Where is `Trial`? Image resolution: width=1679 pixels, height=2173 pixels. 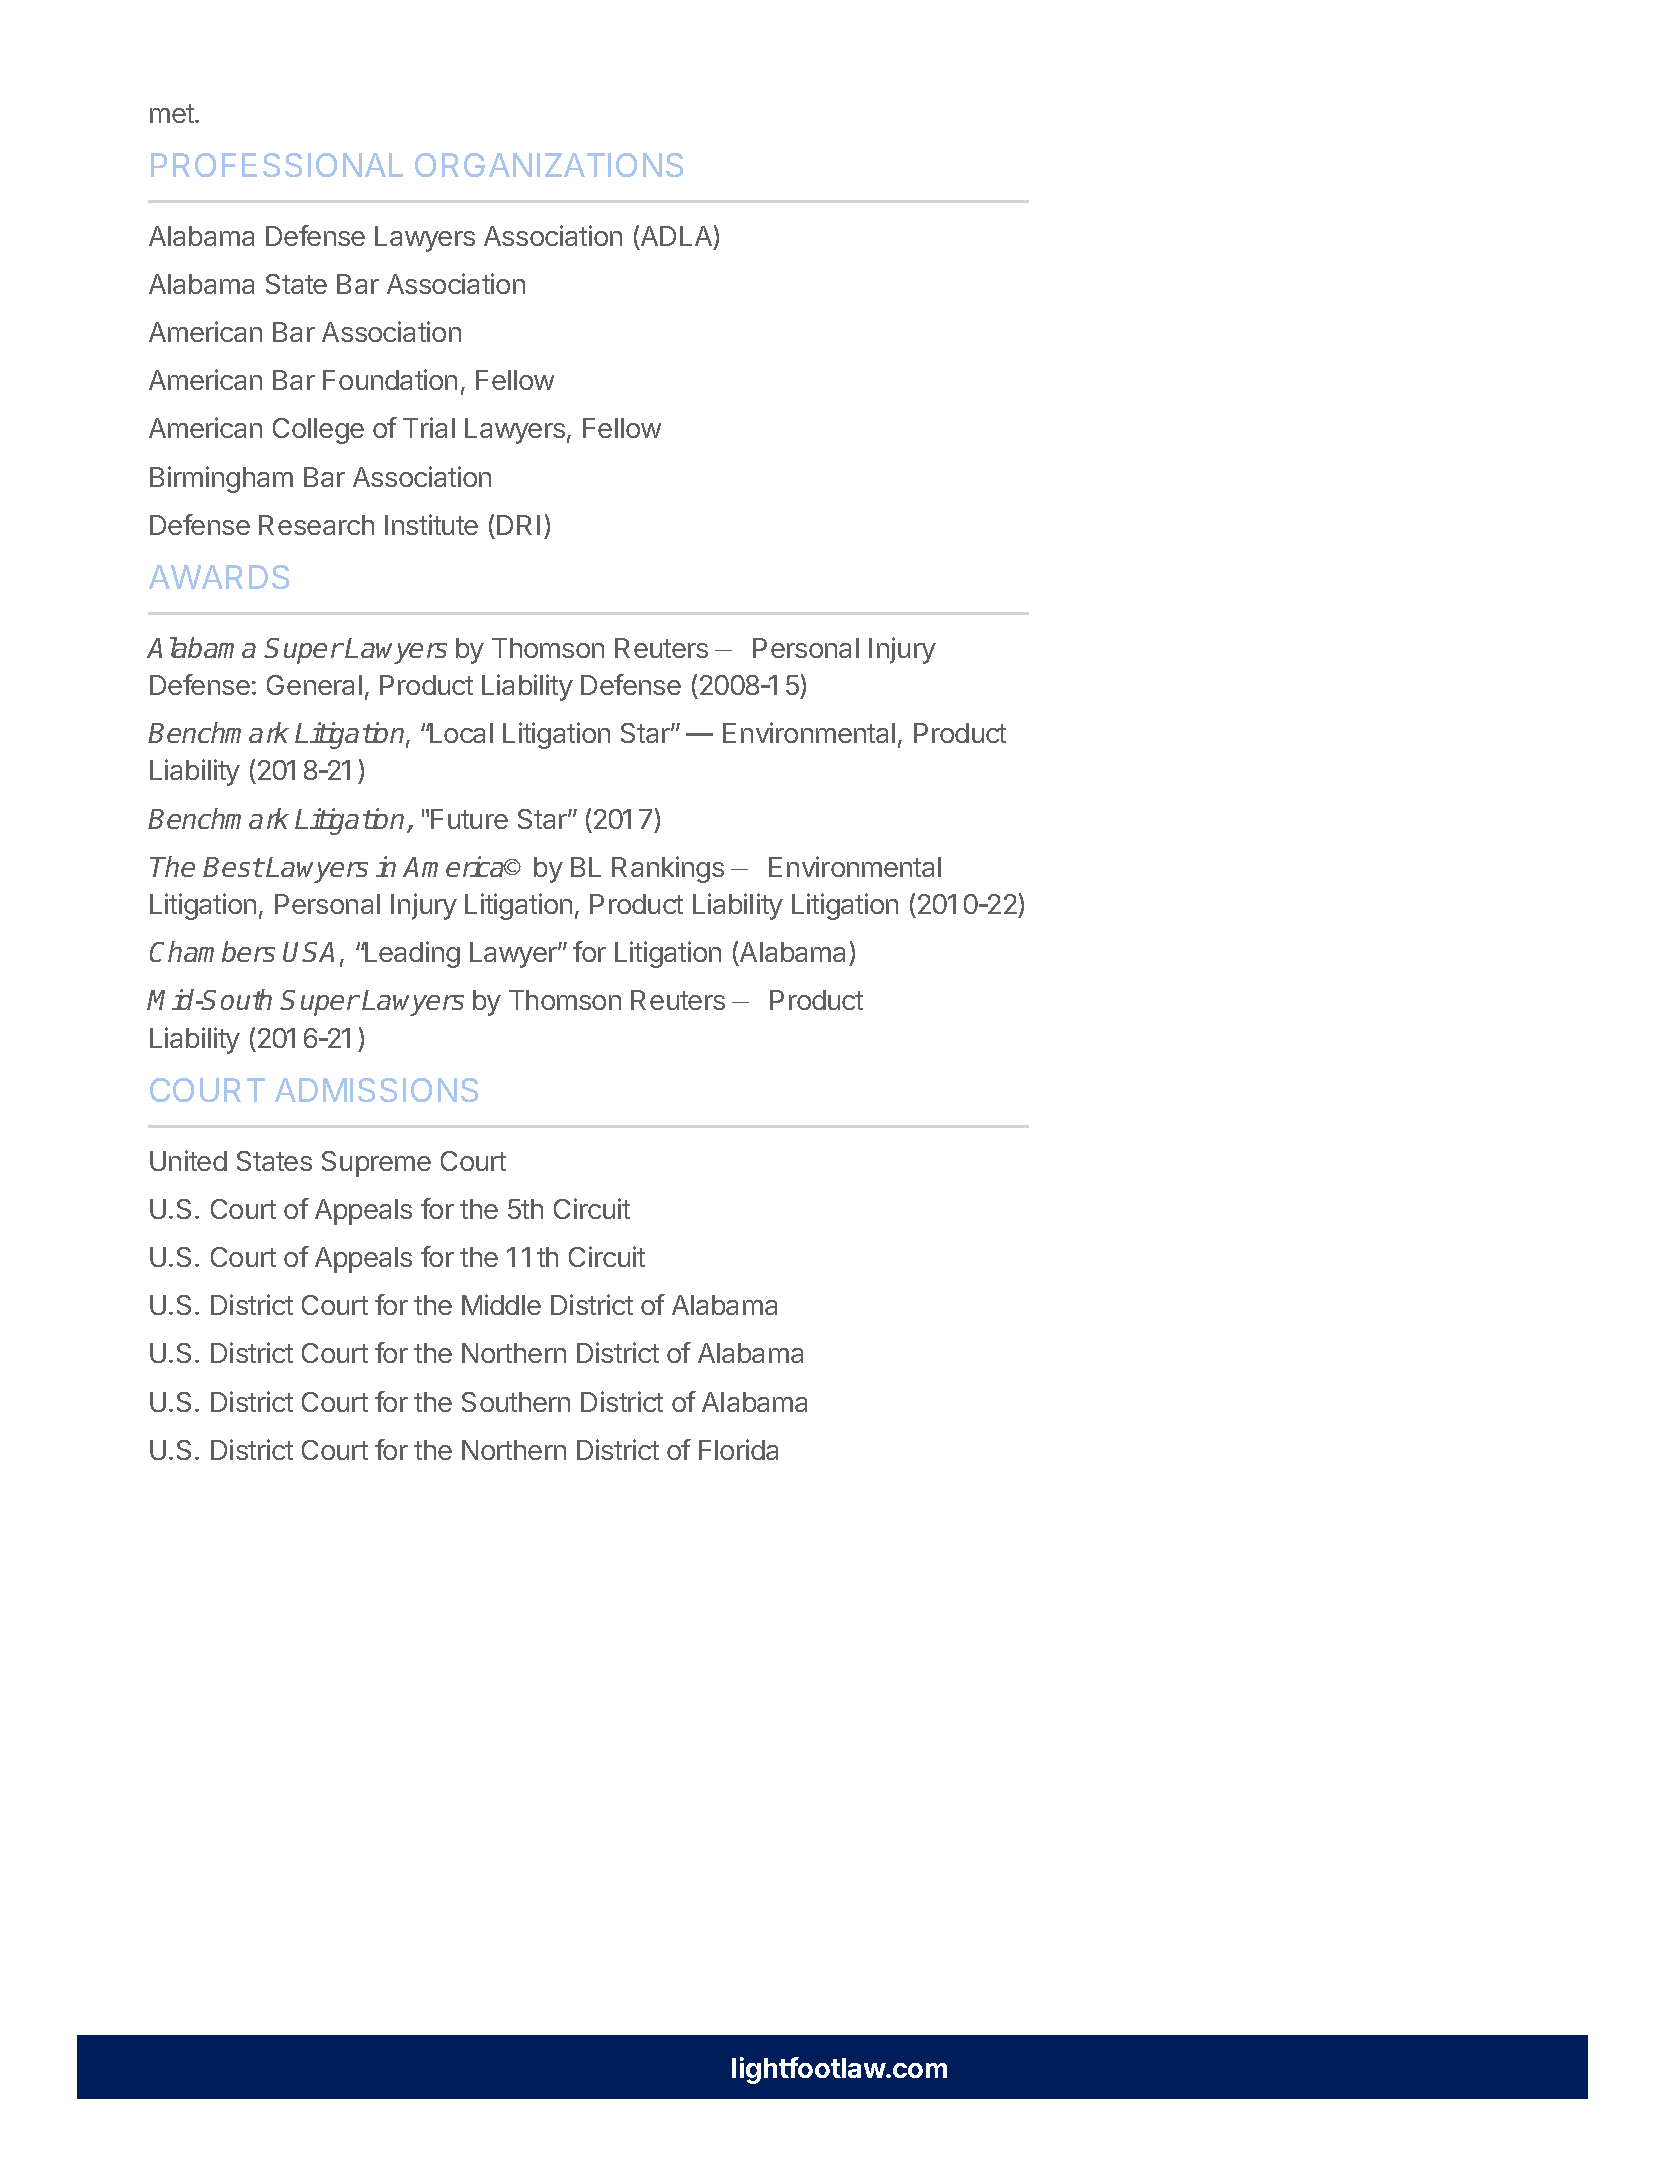
Trial is located at coordinates (429, 427).
